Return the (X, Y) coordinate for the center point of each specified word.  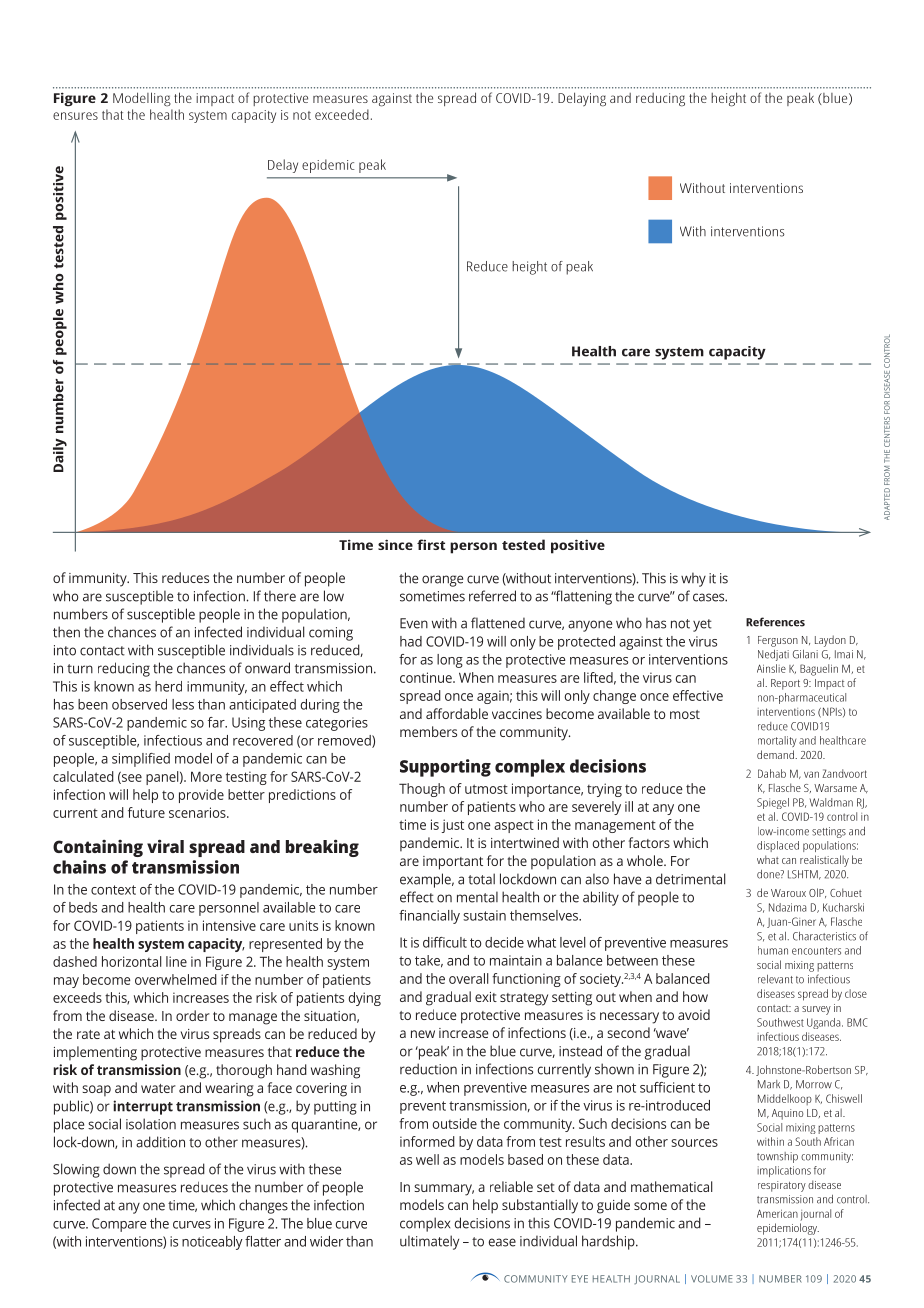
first (431, 544)
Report (785, 684)
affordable (457, 713)
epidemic (328, 166)
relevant (775, 979)
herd (168, 686)
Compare (119, 1225)
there (280, 596)
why (693, 579)
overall (469, 978)
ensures (75, 116)
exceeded (342, 114)
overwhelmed (176, 979)
